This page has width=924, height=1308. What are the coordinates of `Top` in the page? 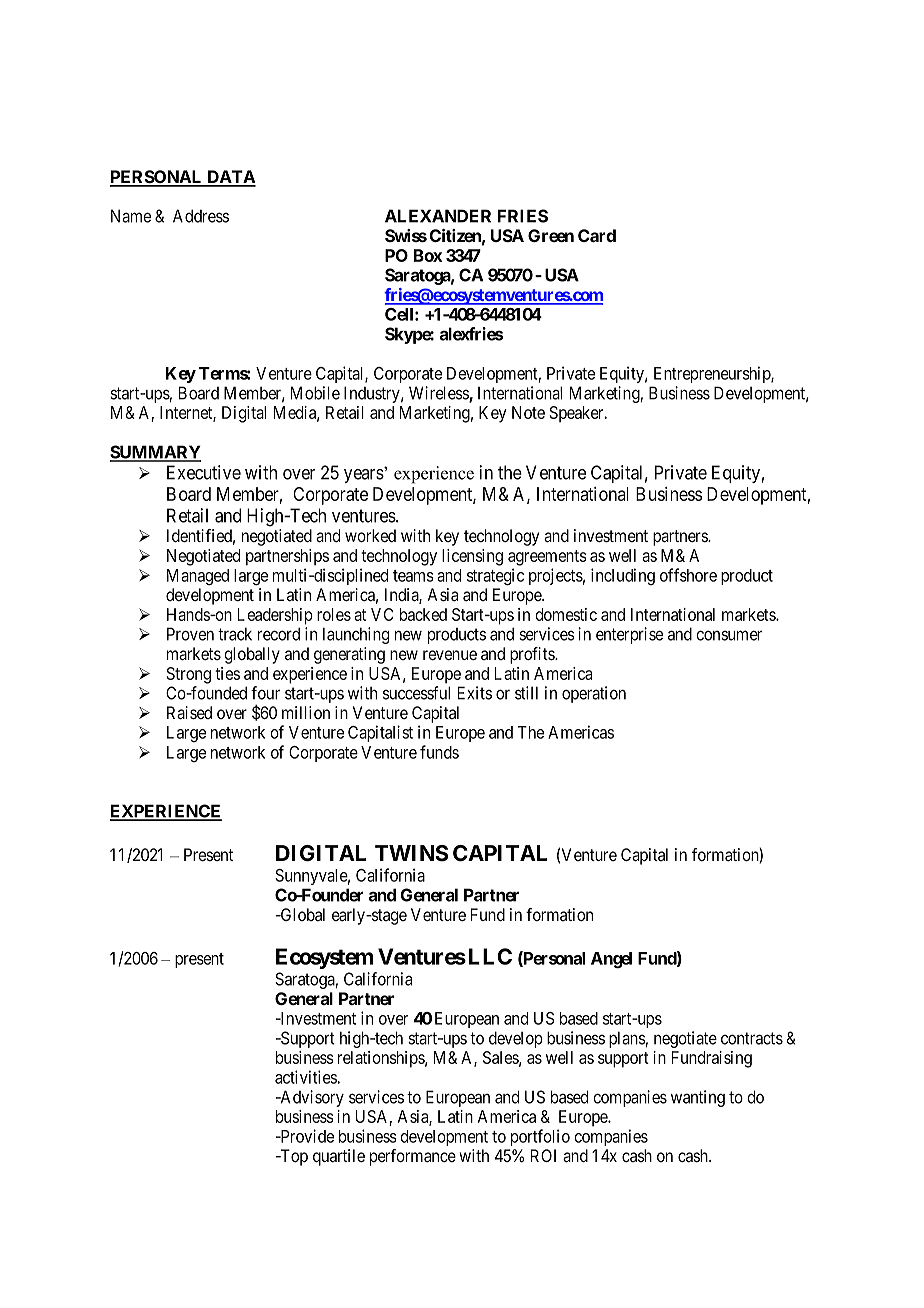 It's located at (293, 1157).
